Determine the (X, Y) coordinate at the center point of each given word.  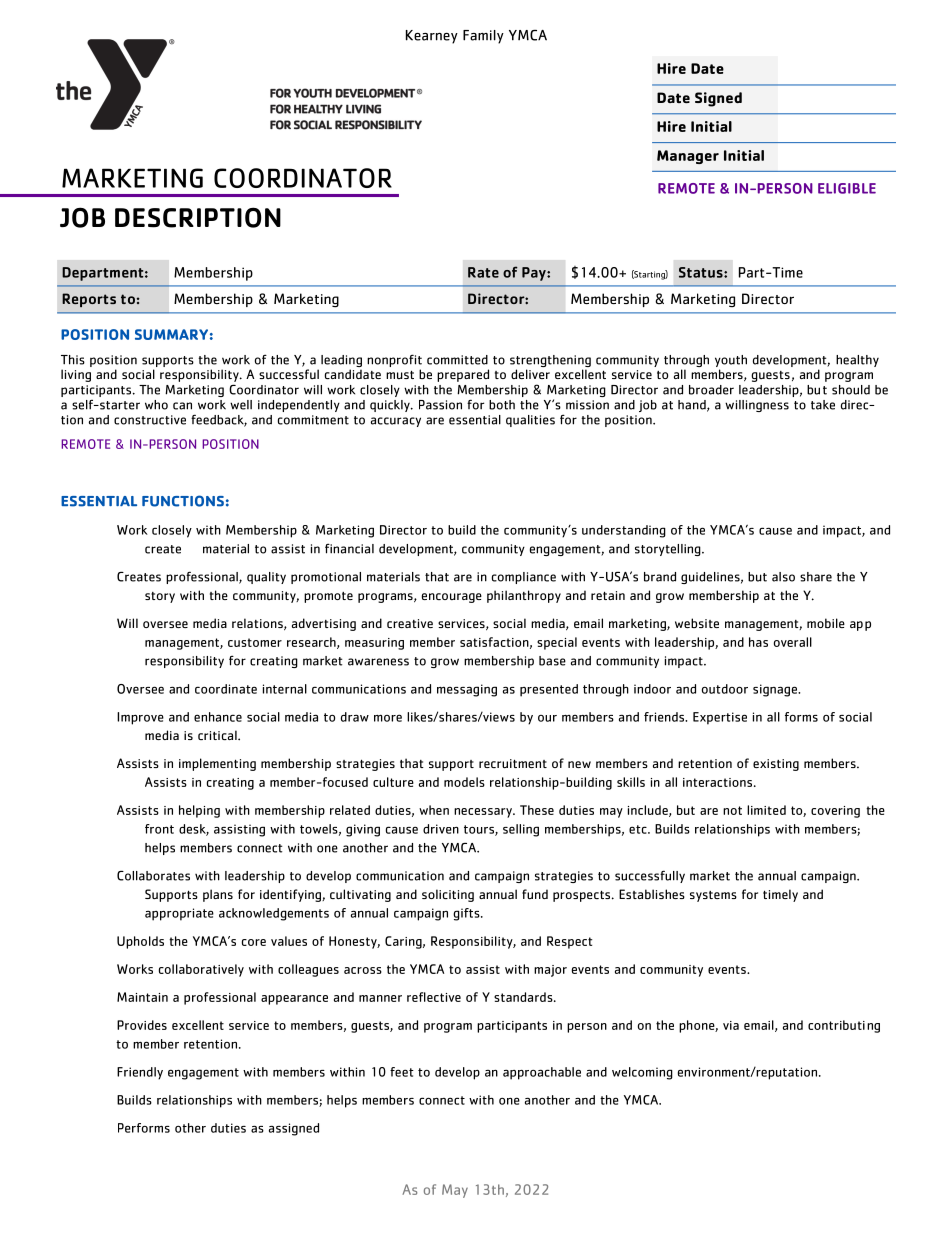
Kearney (432, 37)
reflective (434, 997)
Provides (142, 1025)
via (731, 1025)
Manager (688, 157)
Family (483, 37)
